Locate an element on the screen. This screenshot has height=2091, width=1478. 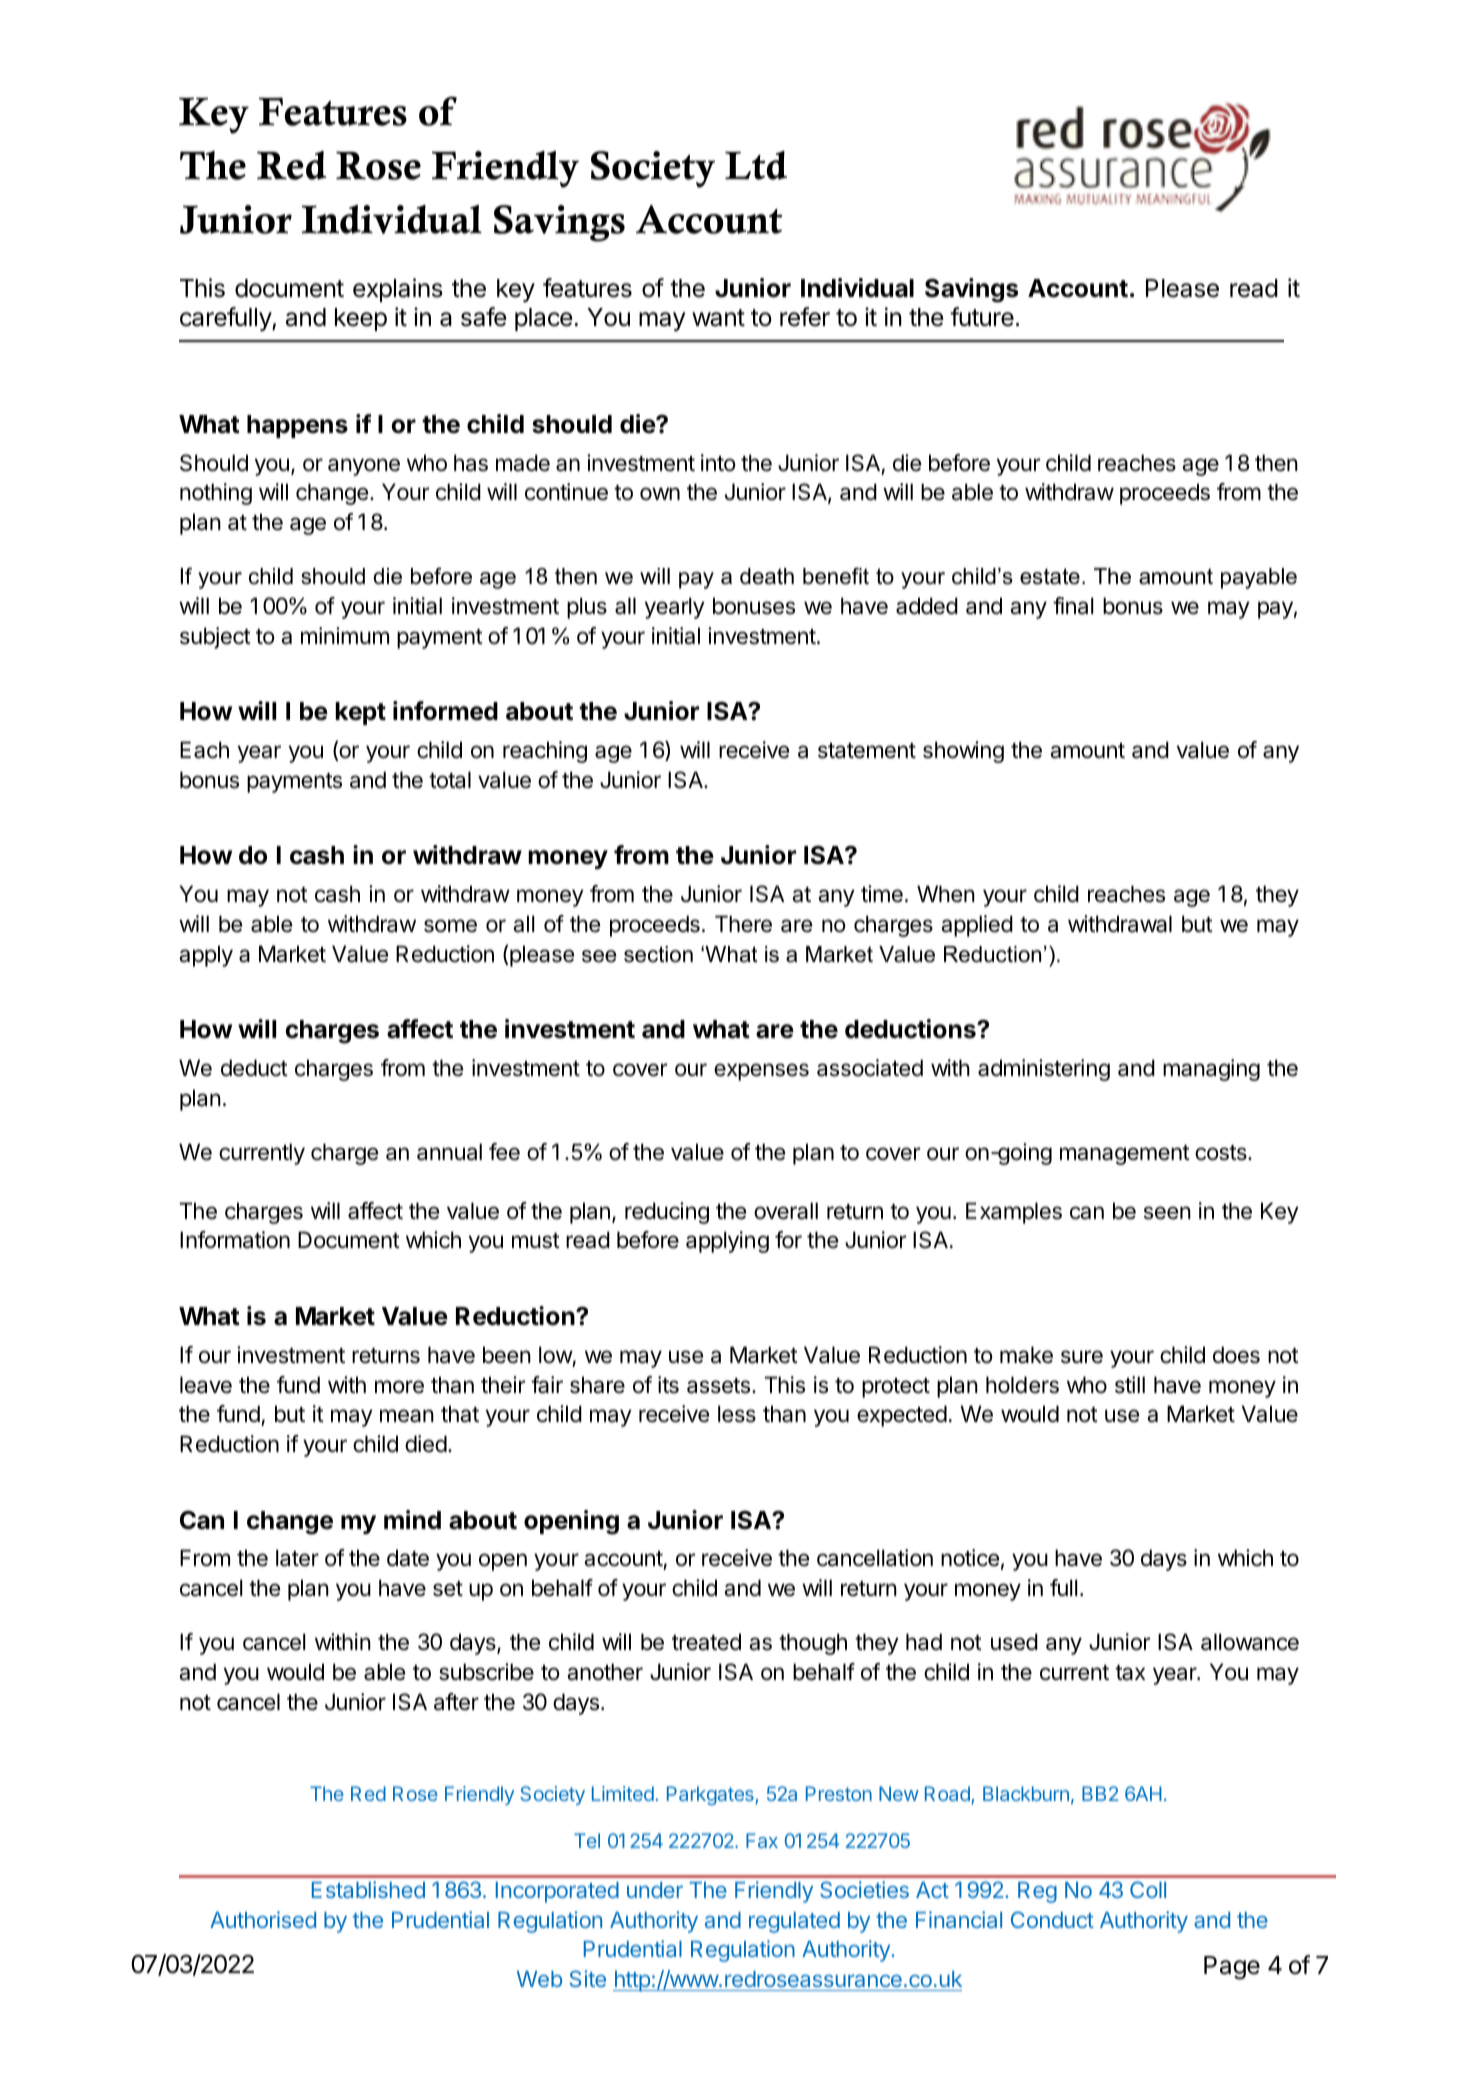
annual is located at coordinates (449, 1152).
